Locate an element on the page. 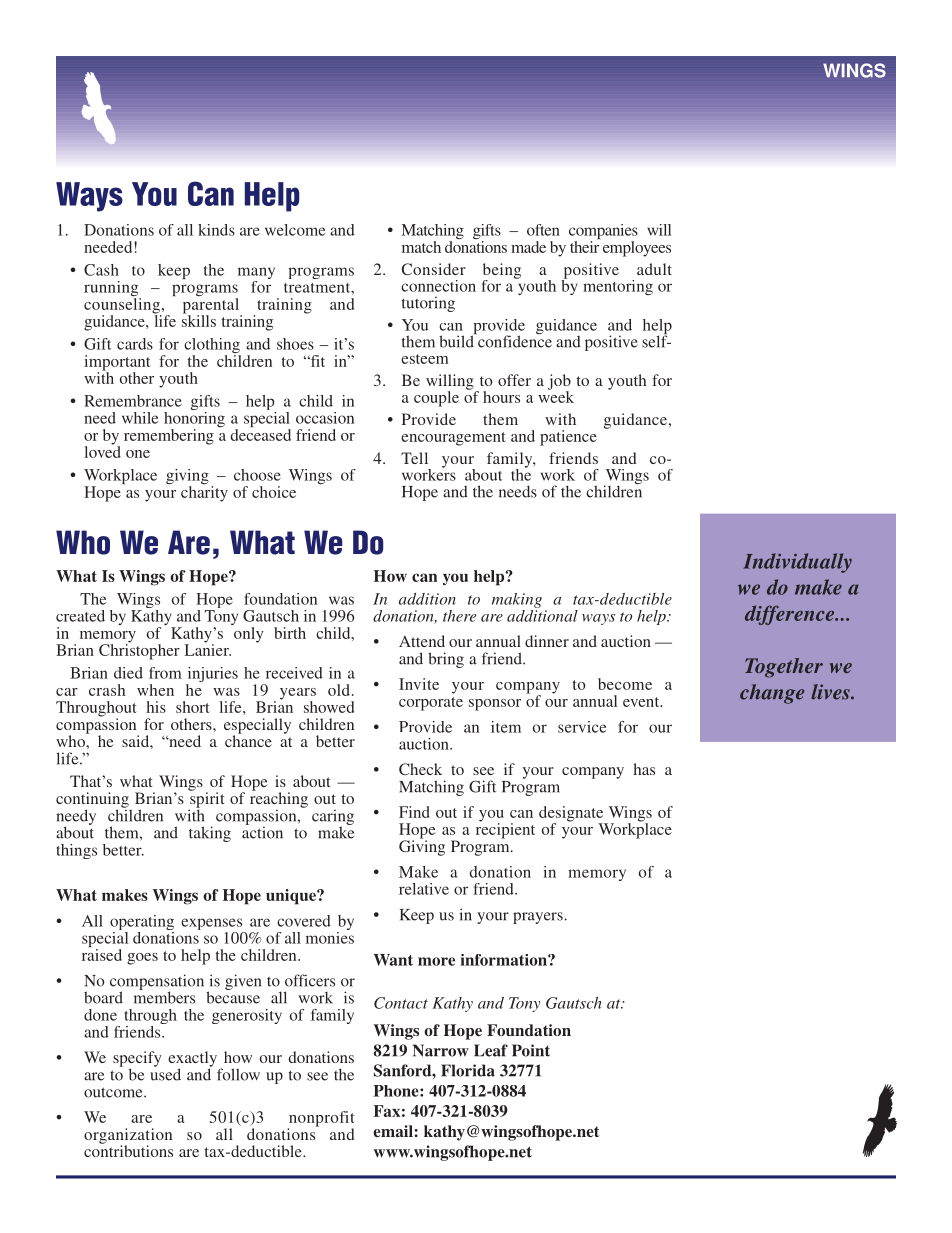 The image size is (952, 1233). when is located at coordinates (155, 690).
